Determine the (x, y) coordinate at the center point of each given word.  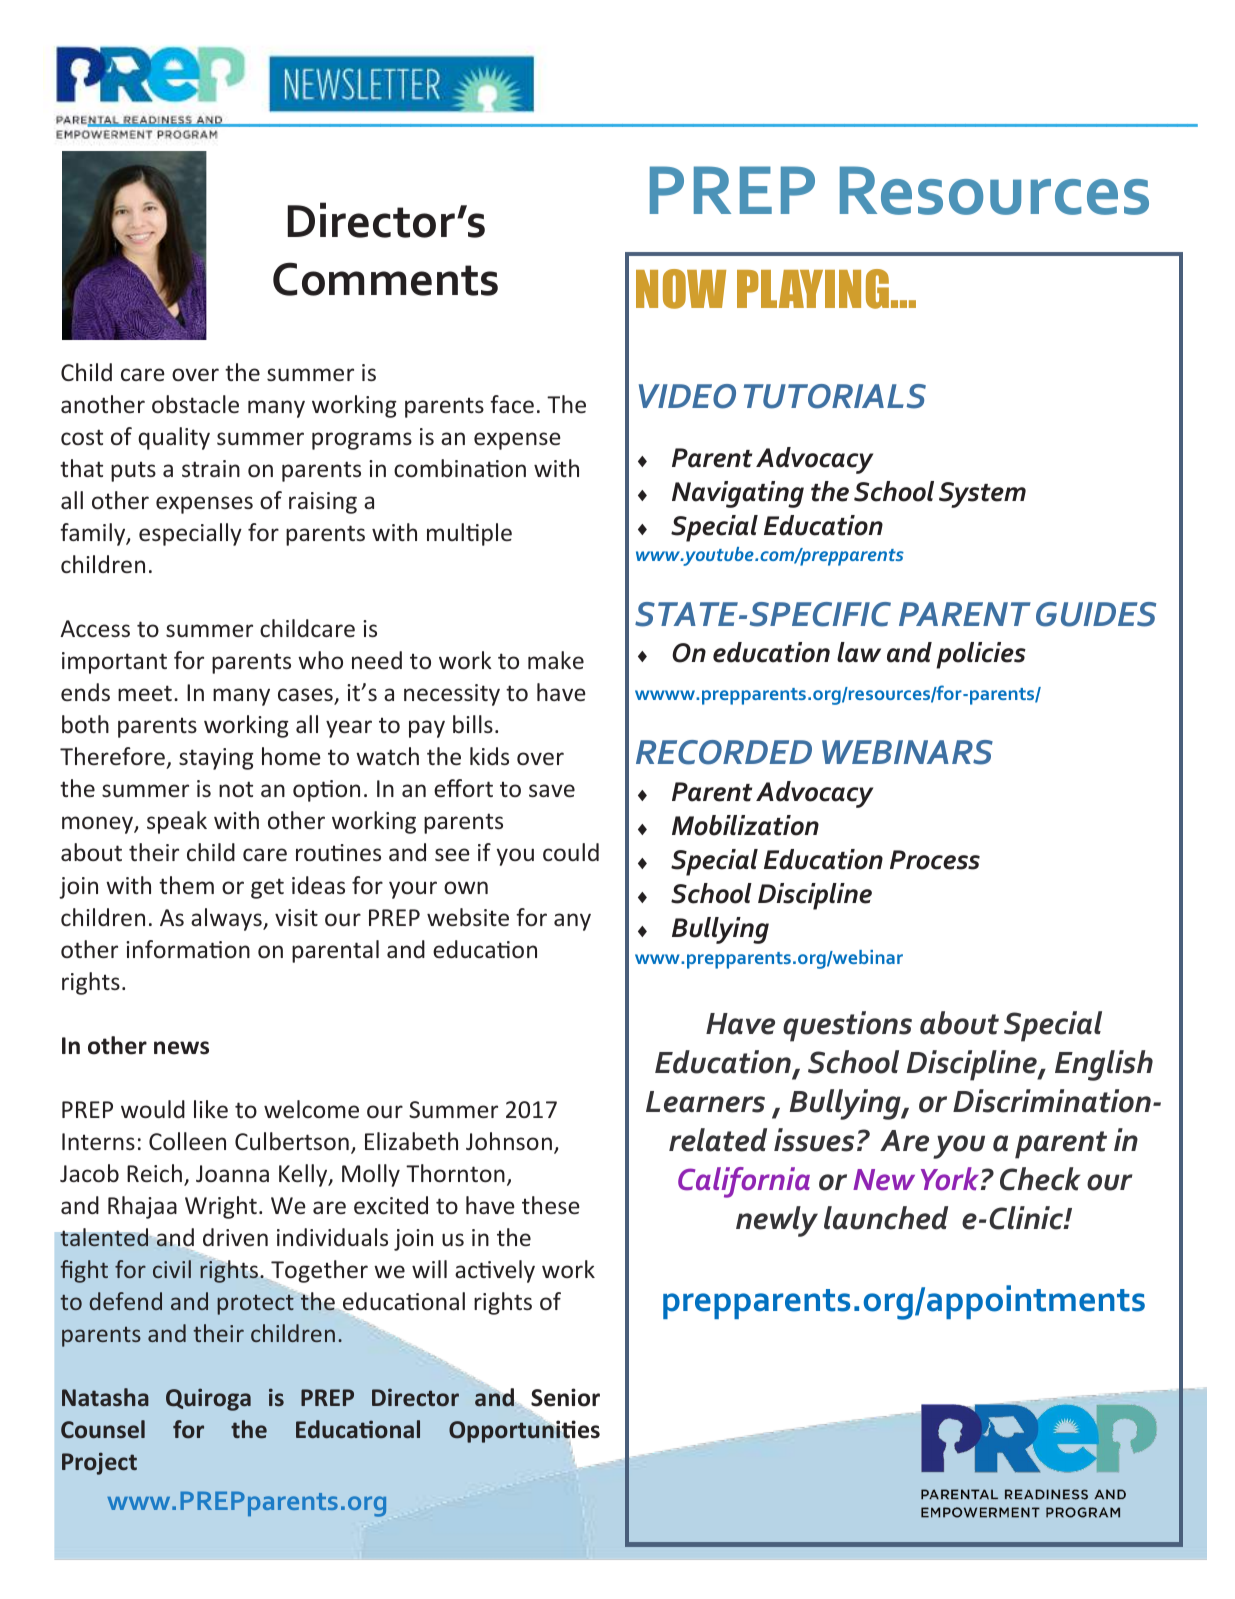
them (186, 885)
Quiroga (208, 1399)
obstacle (195, 404)
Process (935, 860)
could (571, 852)
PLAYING (813, 289)
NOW (681, 289)
